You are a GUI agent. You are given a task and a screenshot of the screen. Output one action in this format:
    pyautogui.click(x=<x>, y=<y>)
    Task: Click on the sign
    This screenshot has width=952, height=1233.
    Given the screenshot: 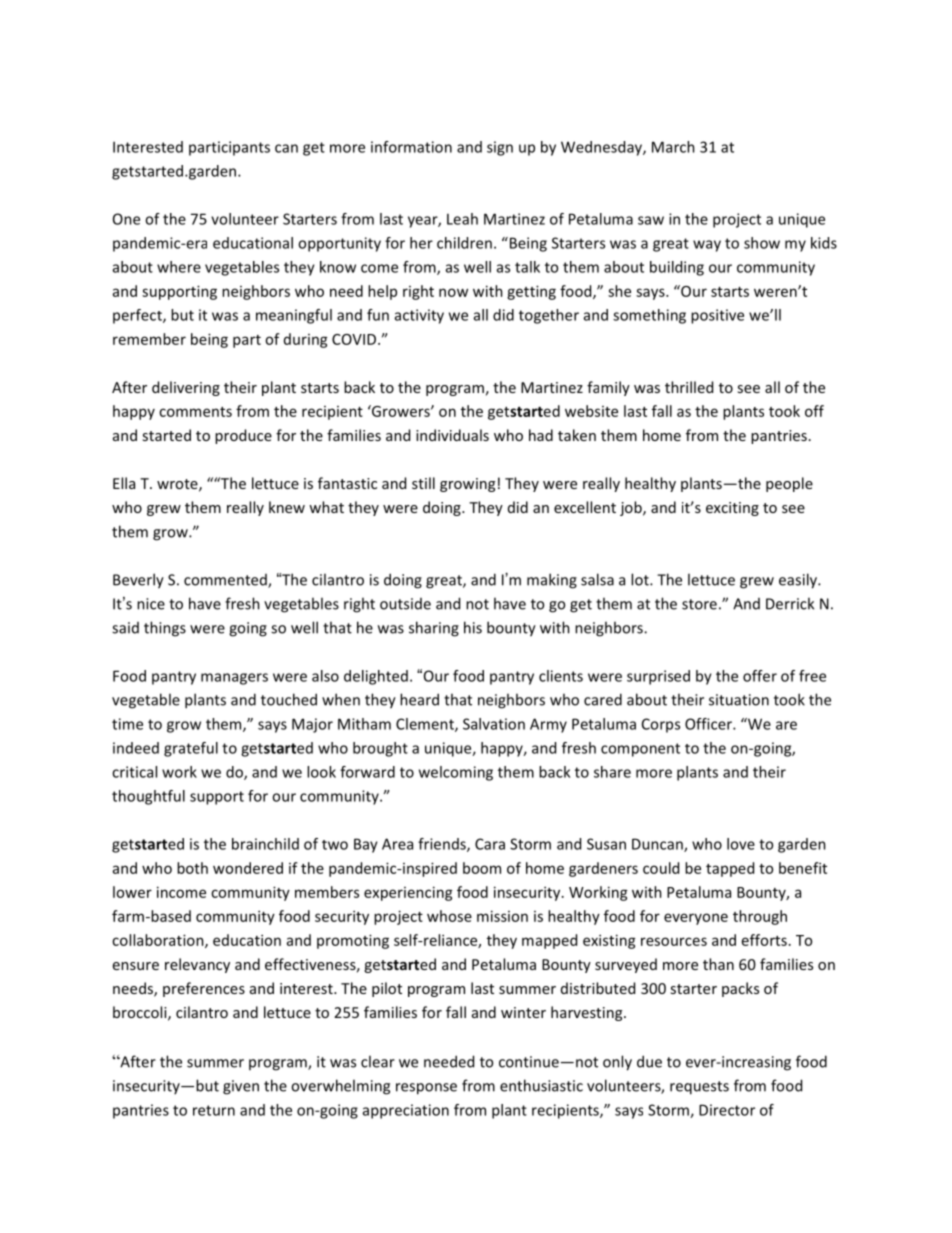 What is the action you would take?
    pyautogui.click(x=500, y=148)
